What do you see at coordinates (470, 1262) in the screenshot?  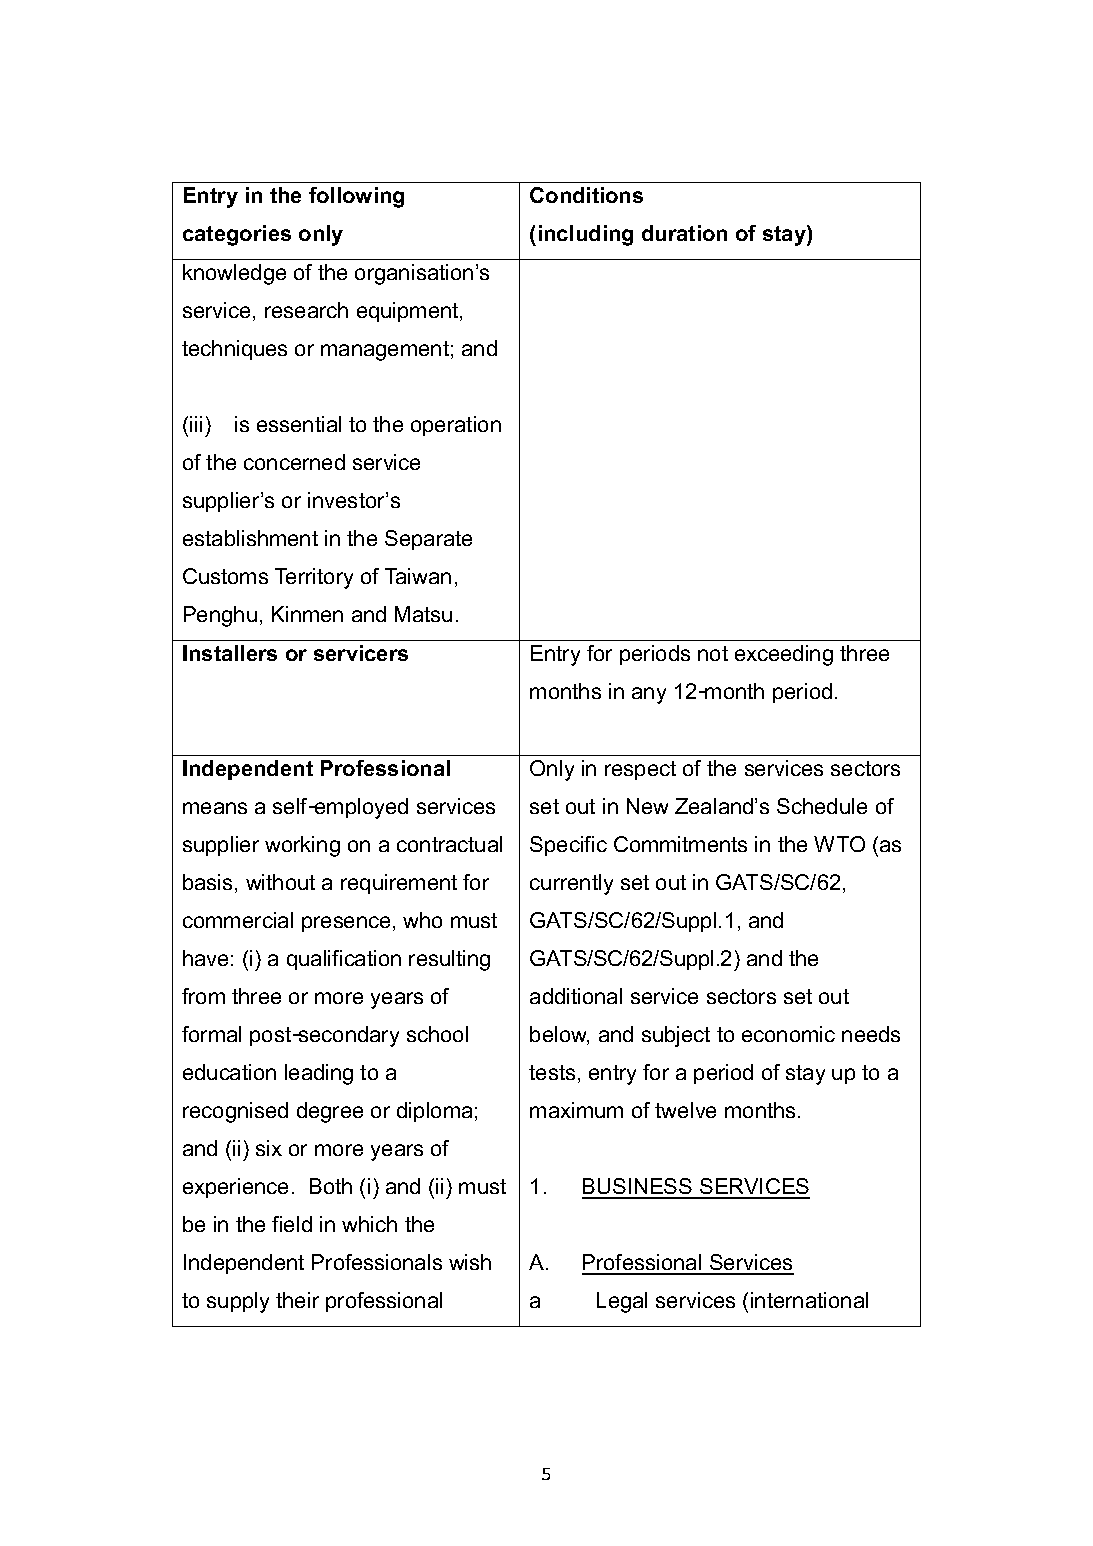 I see `wish` at bounding box center [470, 1262].
